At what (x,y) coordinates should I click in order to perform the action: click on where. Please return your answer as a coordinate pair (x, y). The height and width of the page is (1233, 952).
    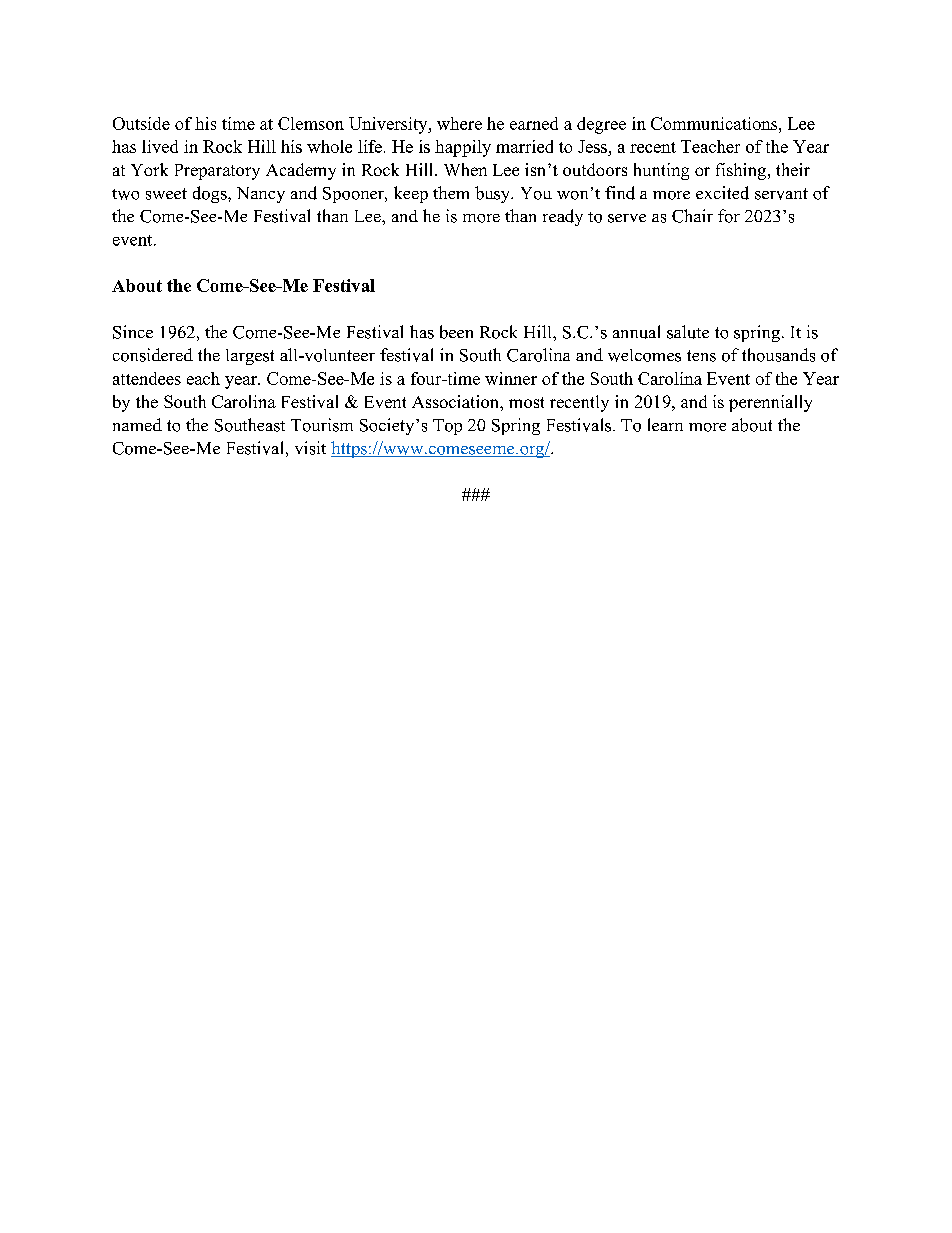
    Looking at the image, I should click on (459, 123).
